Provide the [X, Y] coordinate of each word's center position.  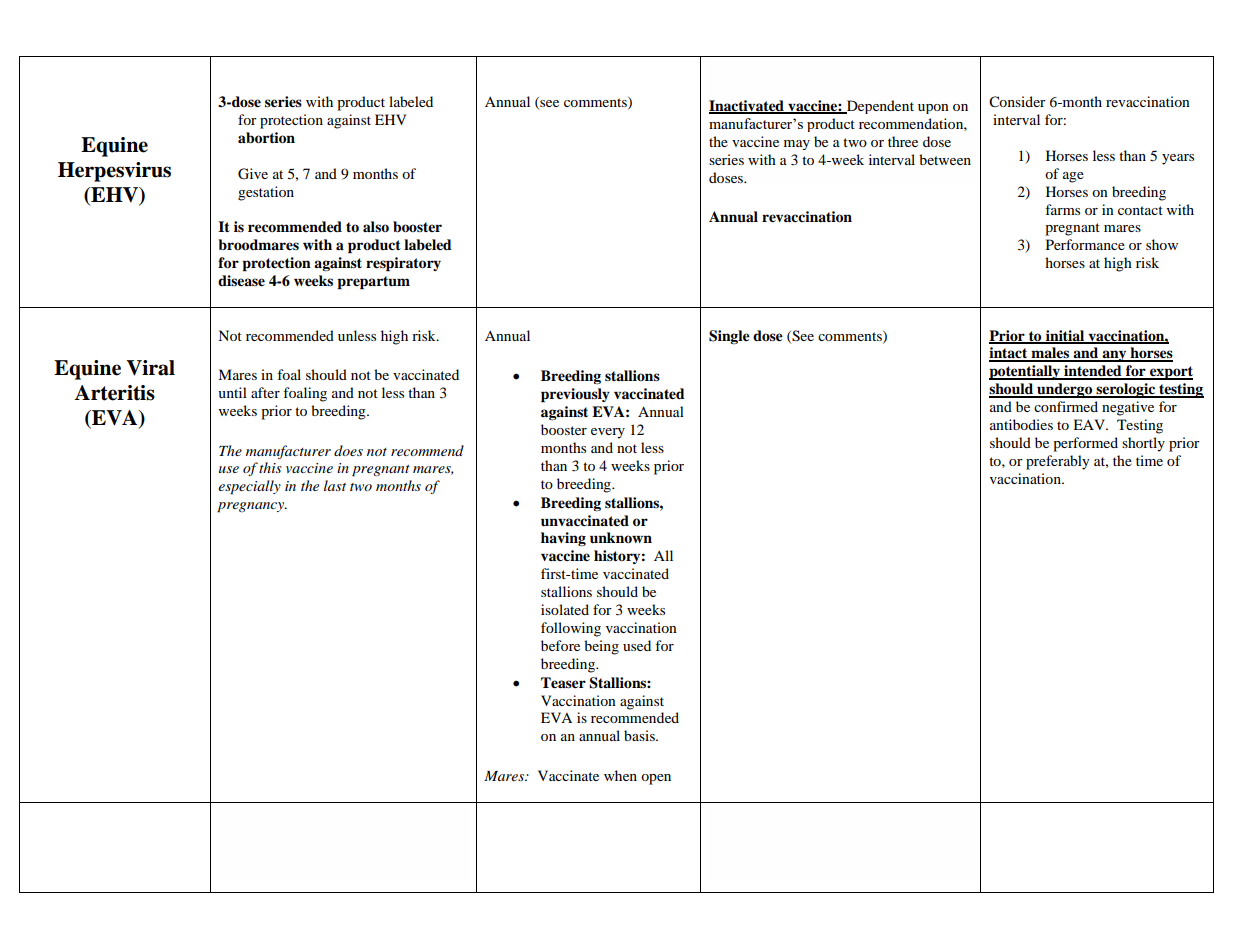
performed [1085, 444]
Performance [1085, 244]
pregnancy [252, 507]
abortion [266, 138]
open [656, 779]
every [608, 433]
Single [729, 337]
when [620, 775]
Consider [1017, 102]
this [270, 467]
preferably [1058, 462]
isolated [565, 609]
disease [241, 281]
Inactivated [747, 107]
